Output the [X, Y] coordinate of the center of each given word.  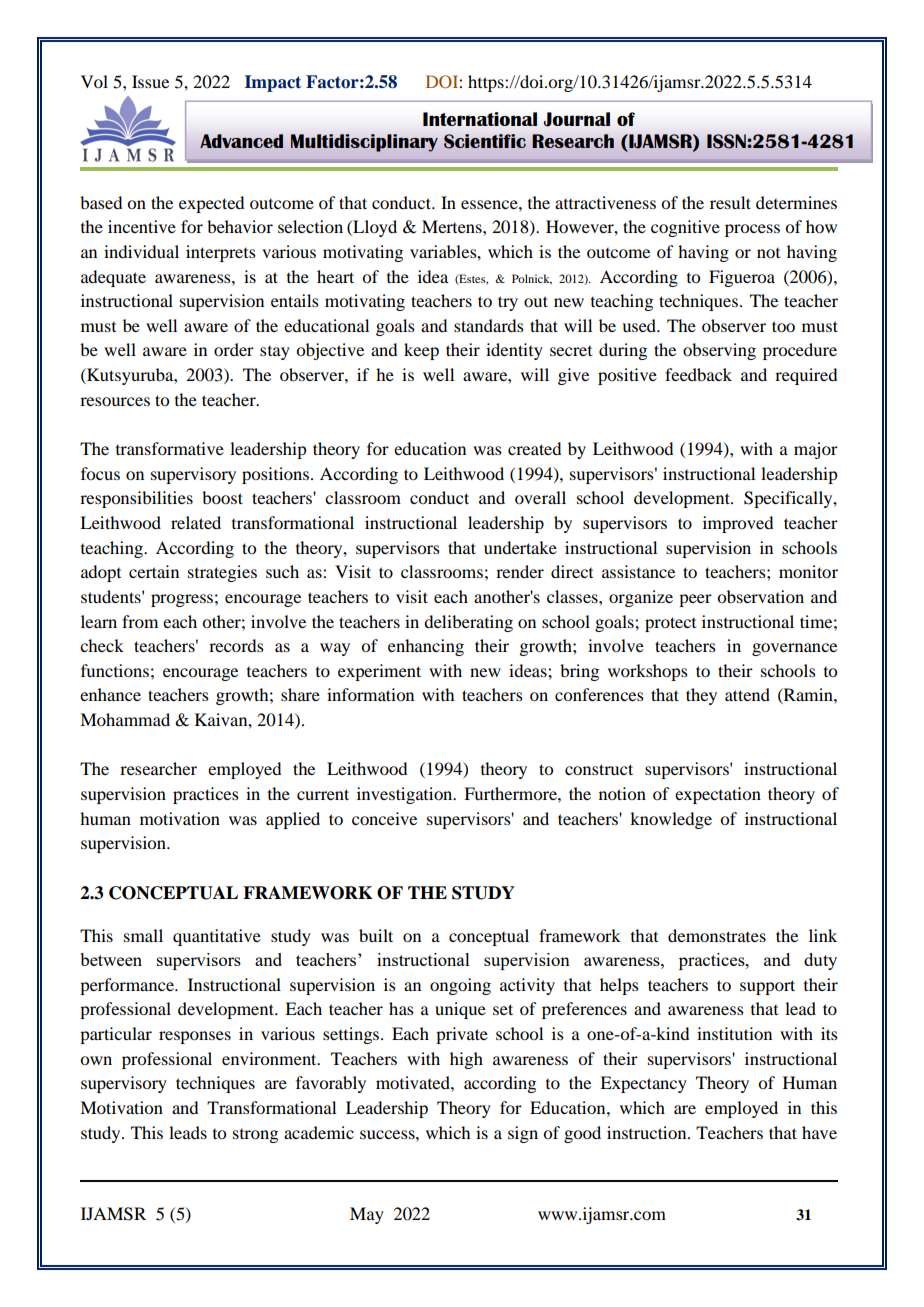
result [730, 202]
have [819, 1132]
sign [523, 1134]
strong [255, 1136]
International [480, 119]
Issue [150, 81]
